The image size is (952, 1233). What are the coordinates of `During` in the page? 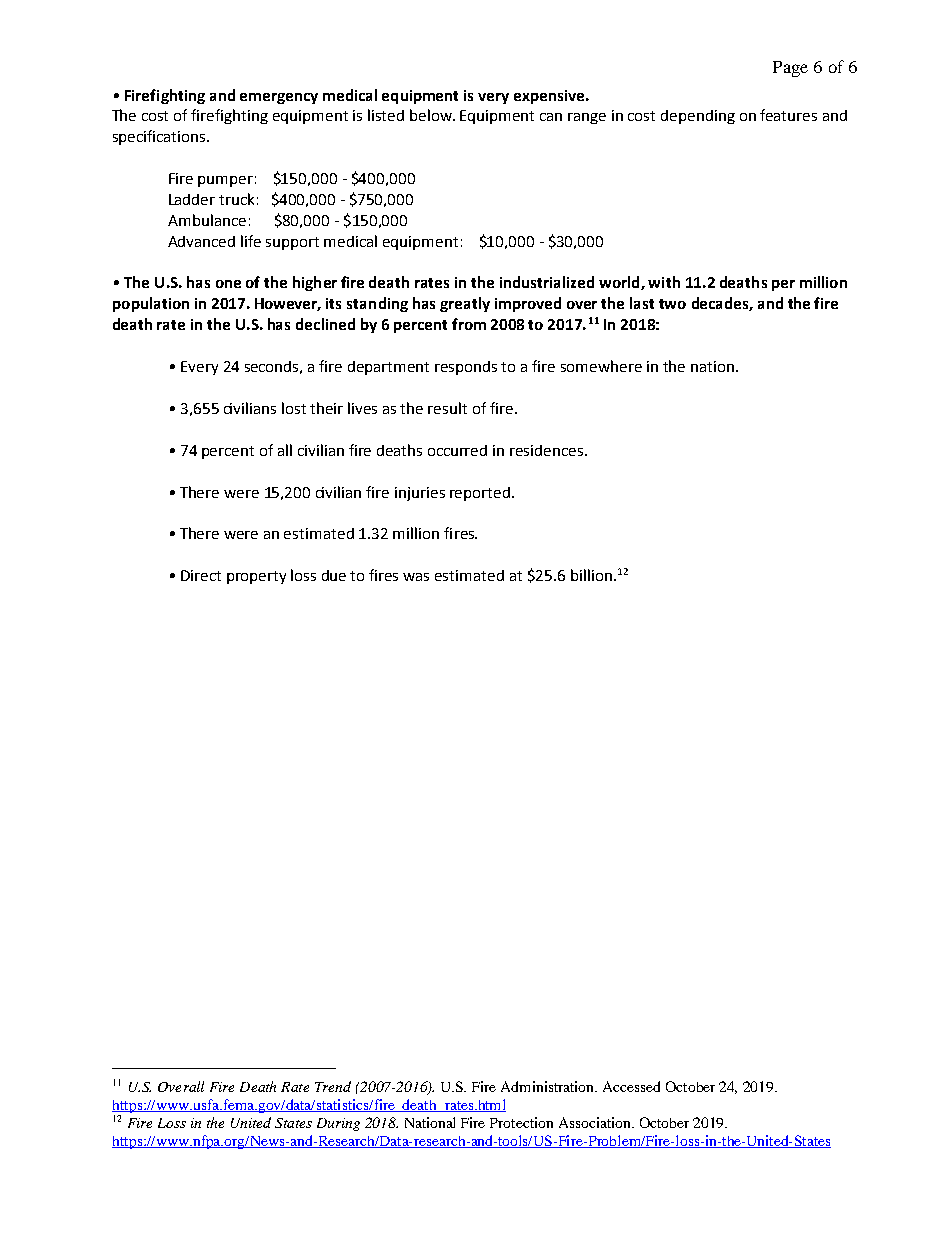 It's located at (338, 1124).
